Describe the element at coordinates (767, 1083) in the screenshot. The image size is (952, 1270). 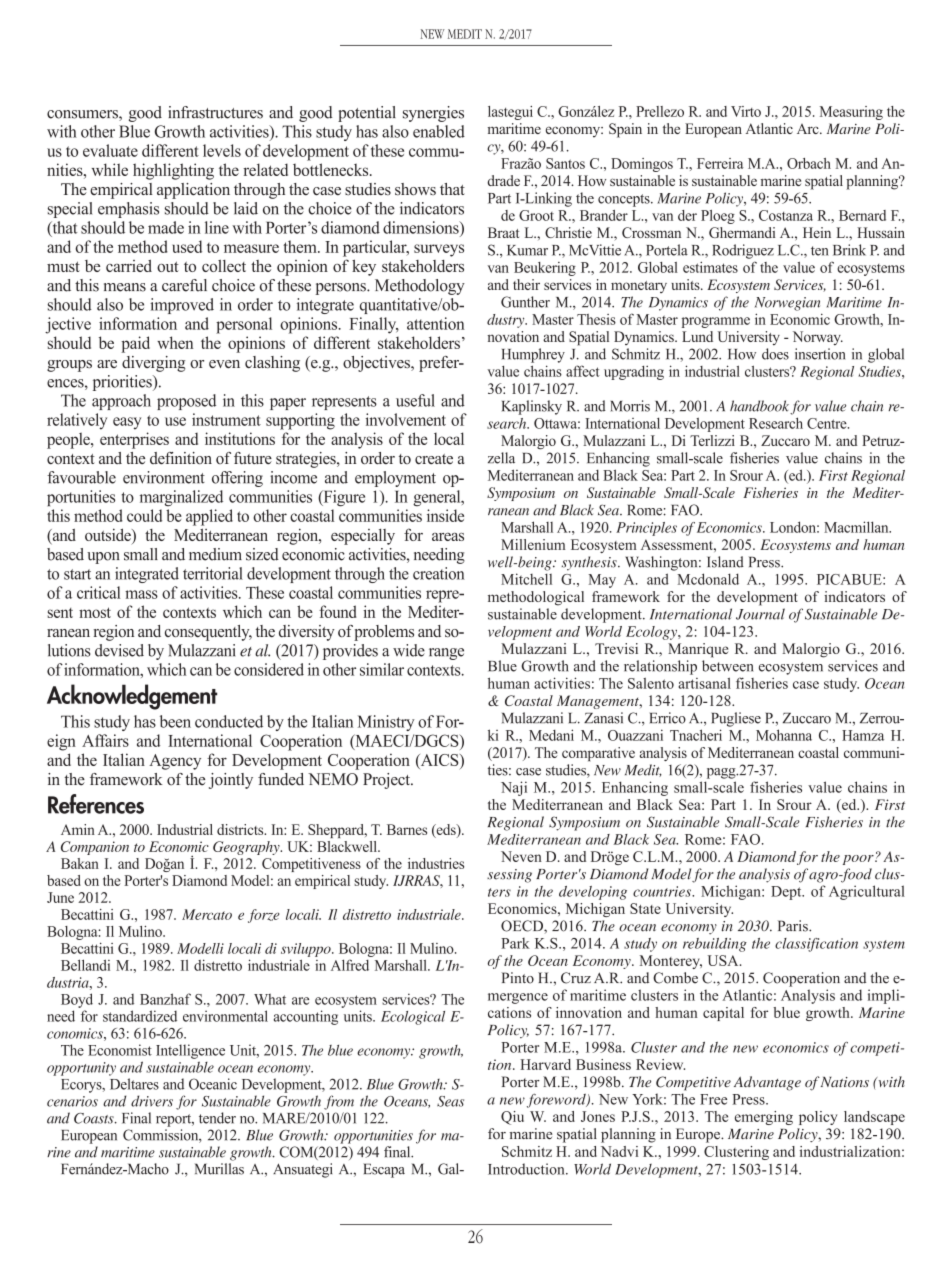
I see `Advantage` at that location.
